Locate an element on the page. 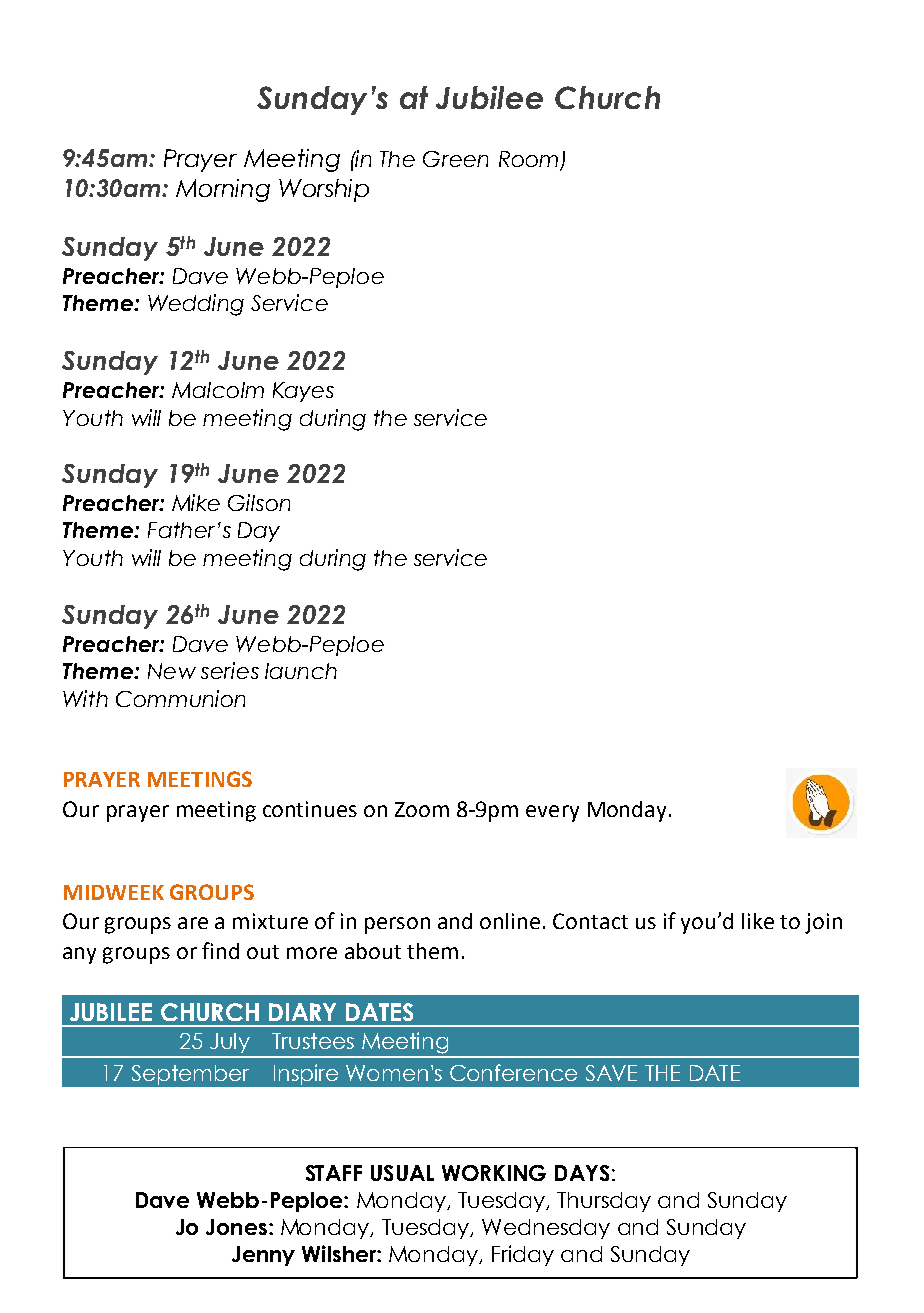  Jones is located at coordinates (236, 1227).
